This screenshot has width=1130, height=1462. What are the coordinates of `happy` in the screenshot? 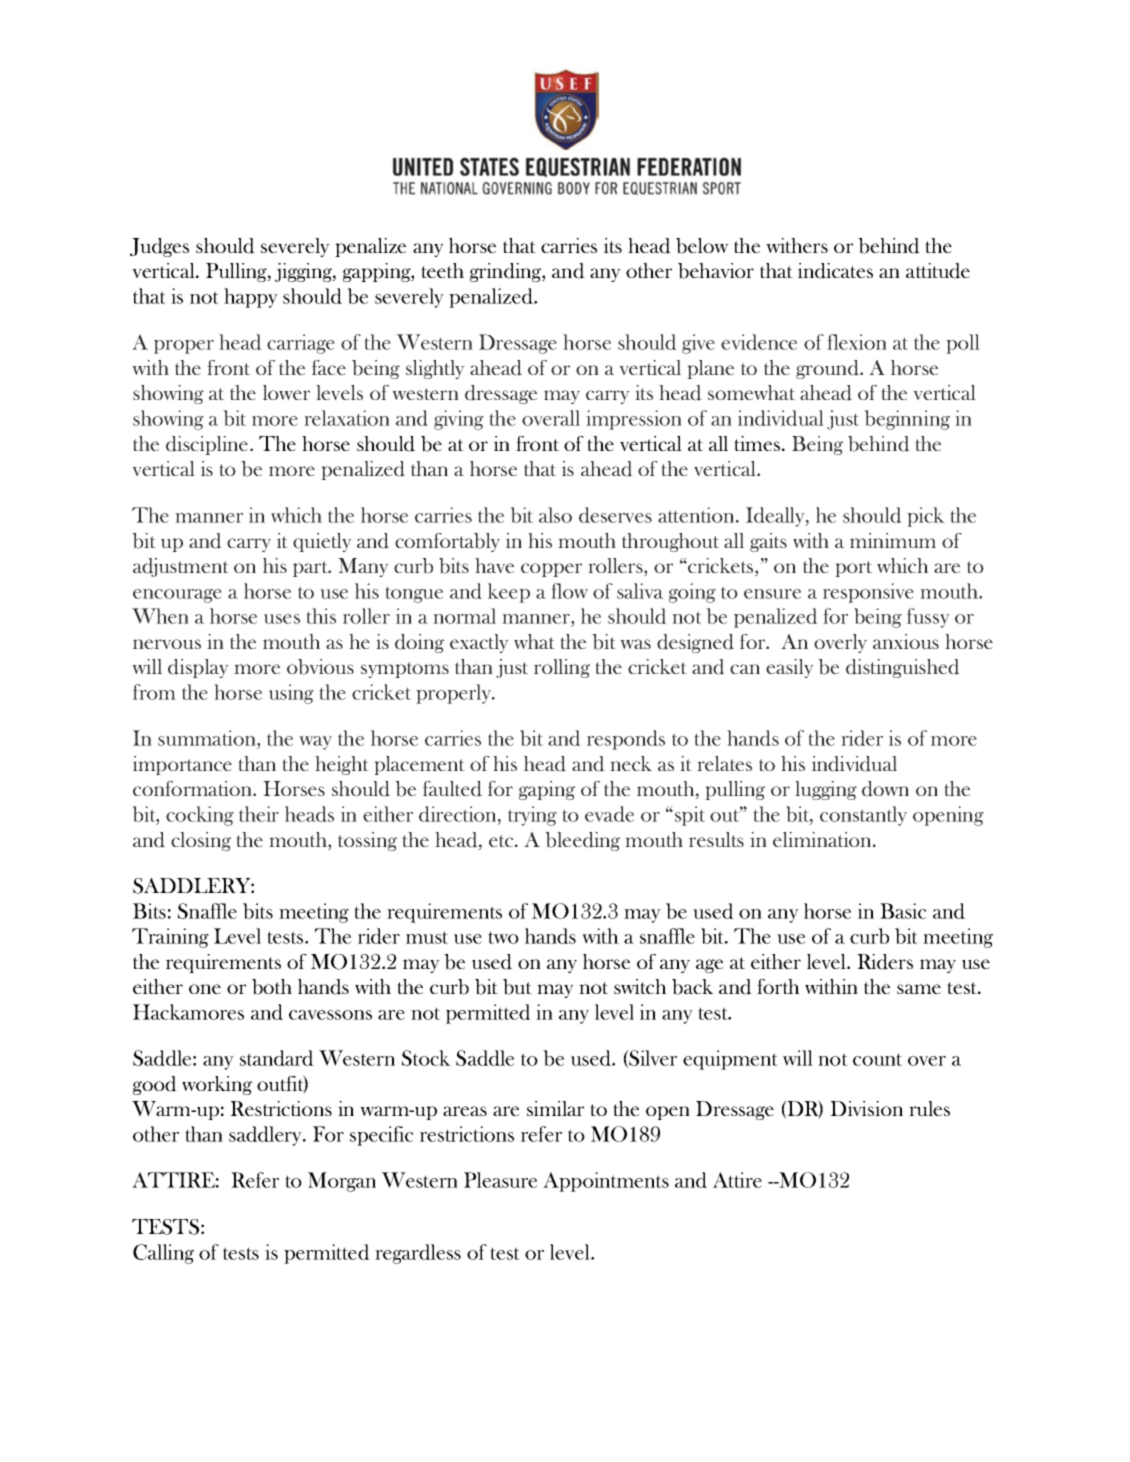 It's located at (251, 298).
